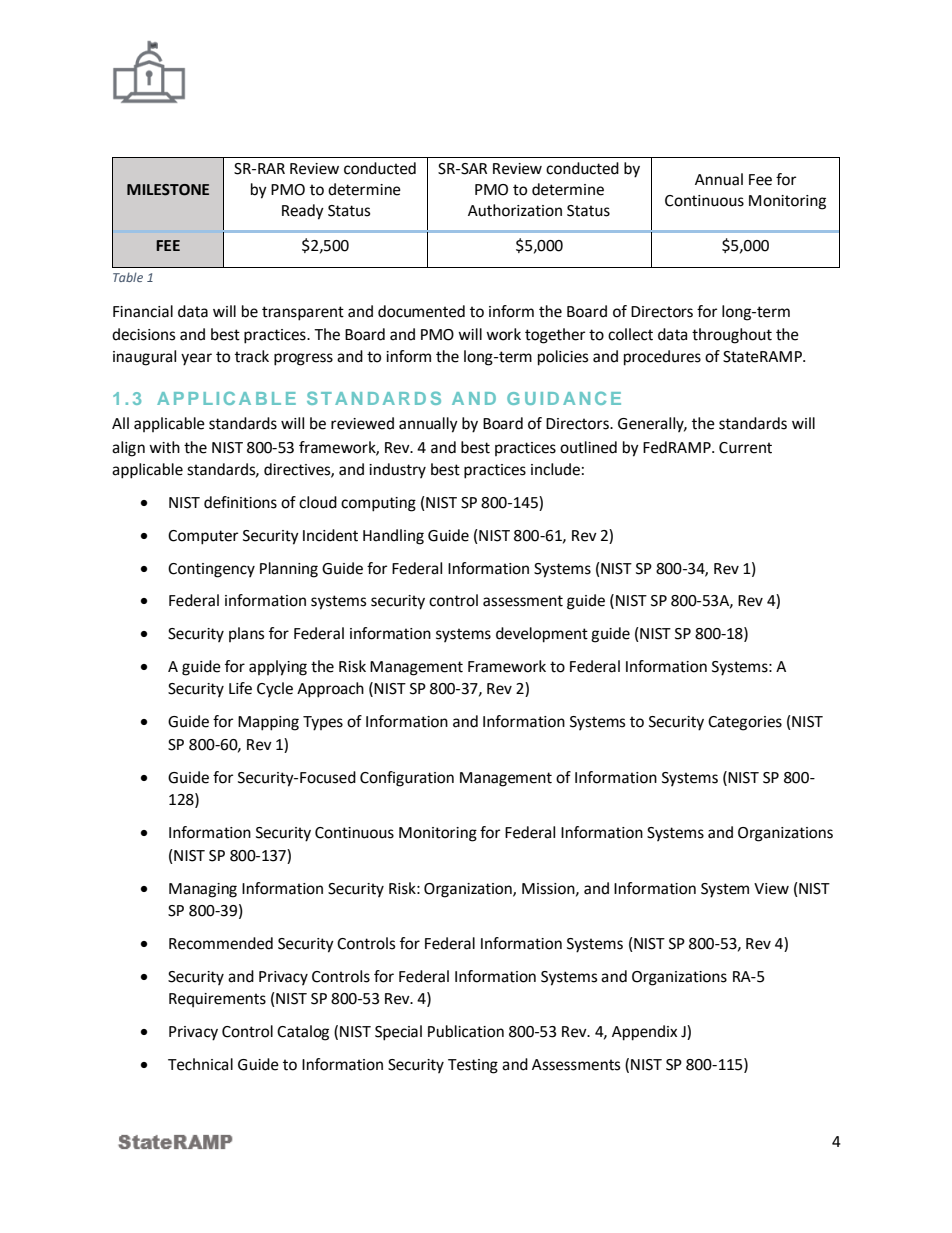 Image resolution: width=952 pixels, height=1233 pixels. I want to click on Authorization, so click(515, 210).
